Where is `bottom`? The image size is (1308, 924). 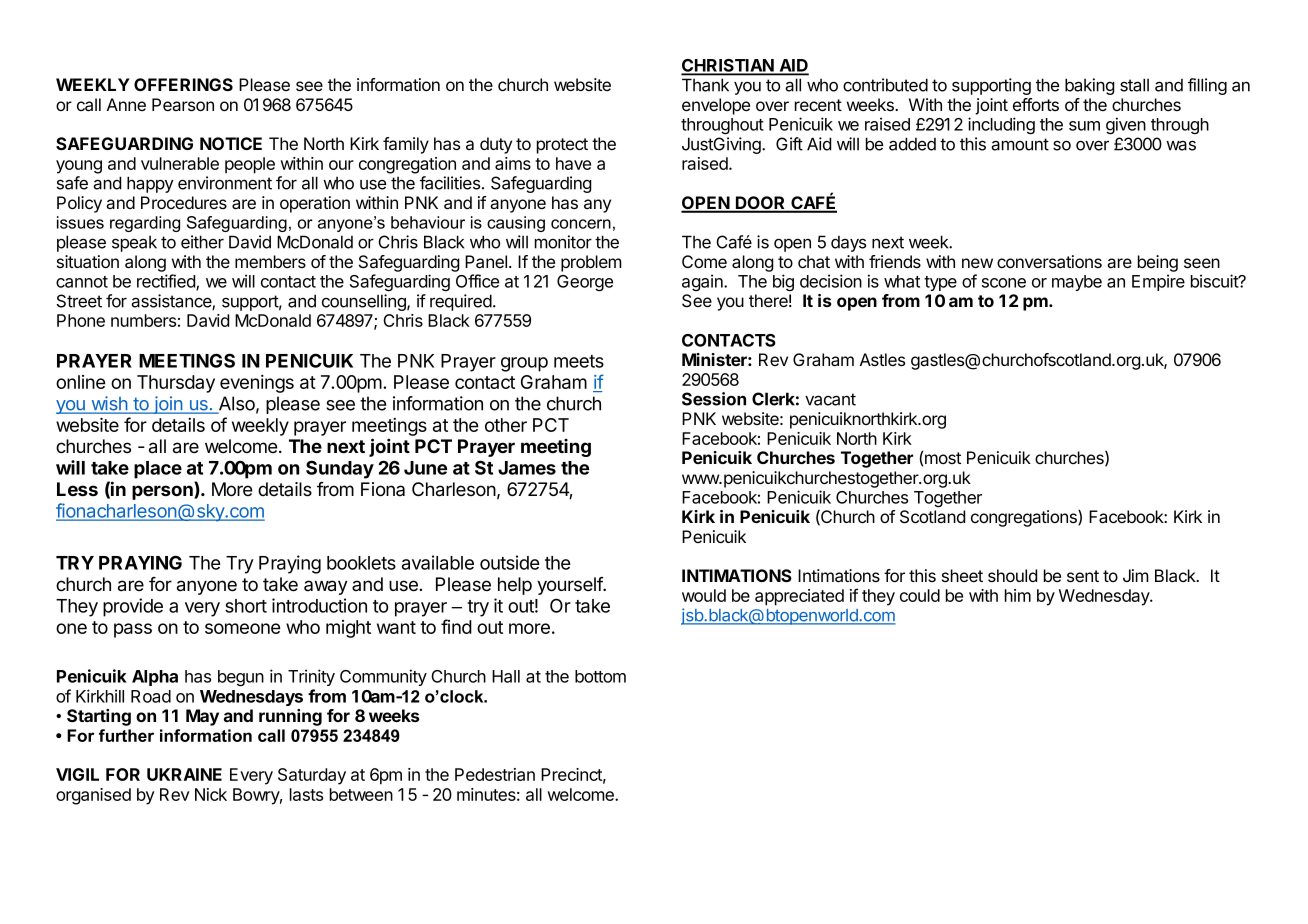 bottom is located at coordinates (600, 676).
